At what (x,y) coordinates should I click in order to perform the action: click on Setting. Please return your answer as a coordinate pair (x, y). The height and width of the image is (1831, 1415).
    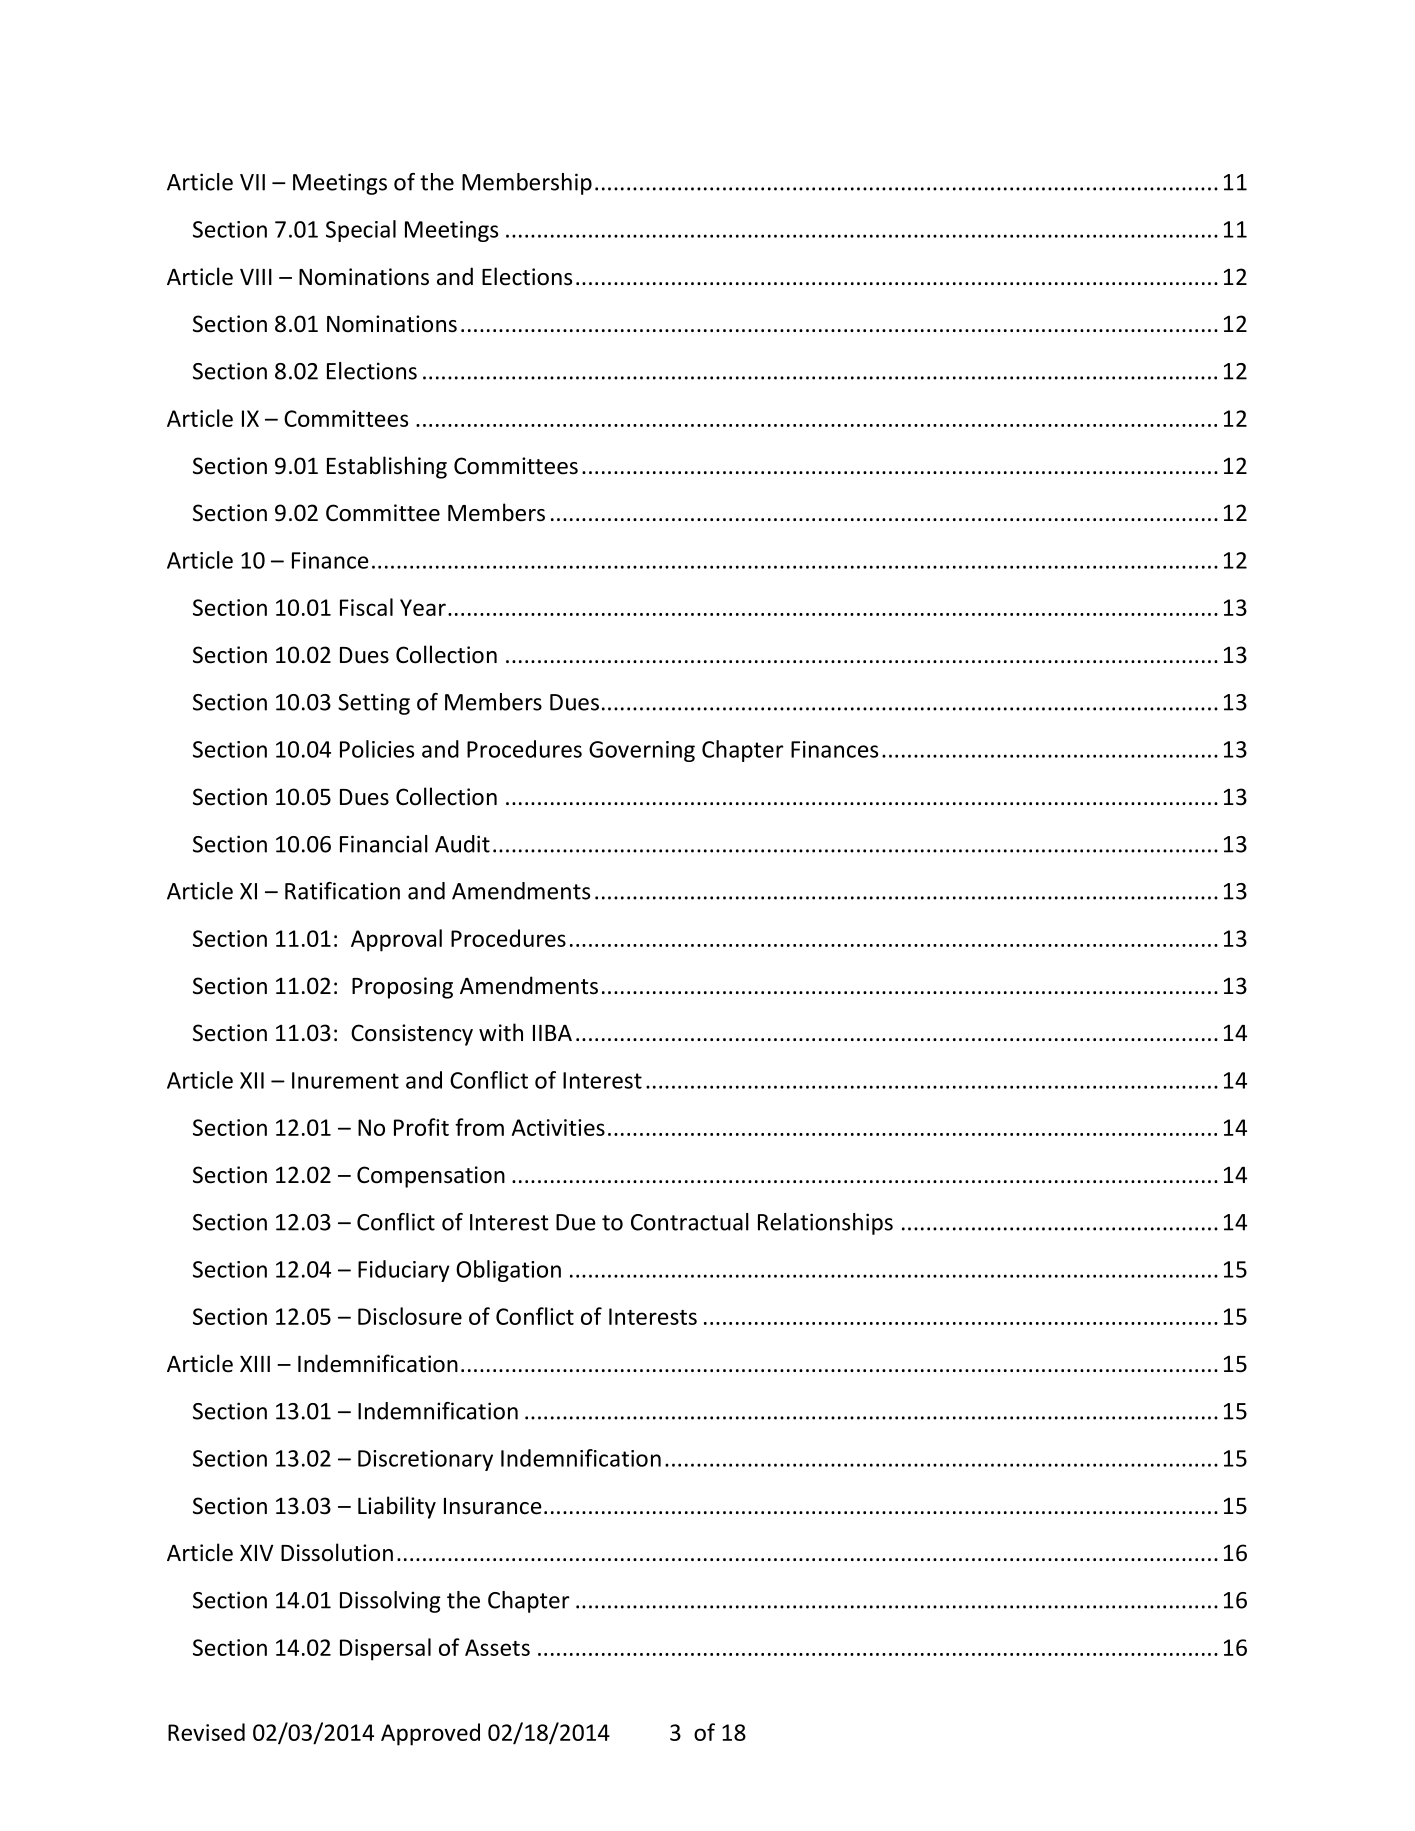
    Looking at the image, I should click on (374, 704).
